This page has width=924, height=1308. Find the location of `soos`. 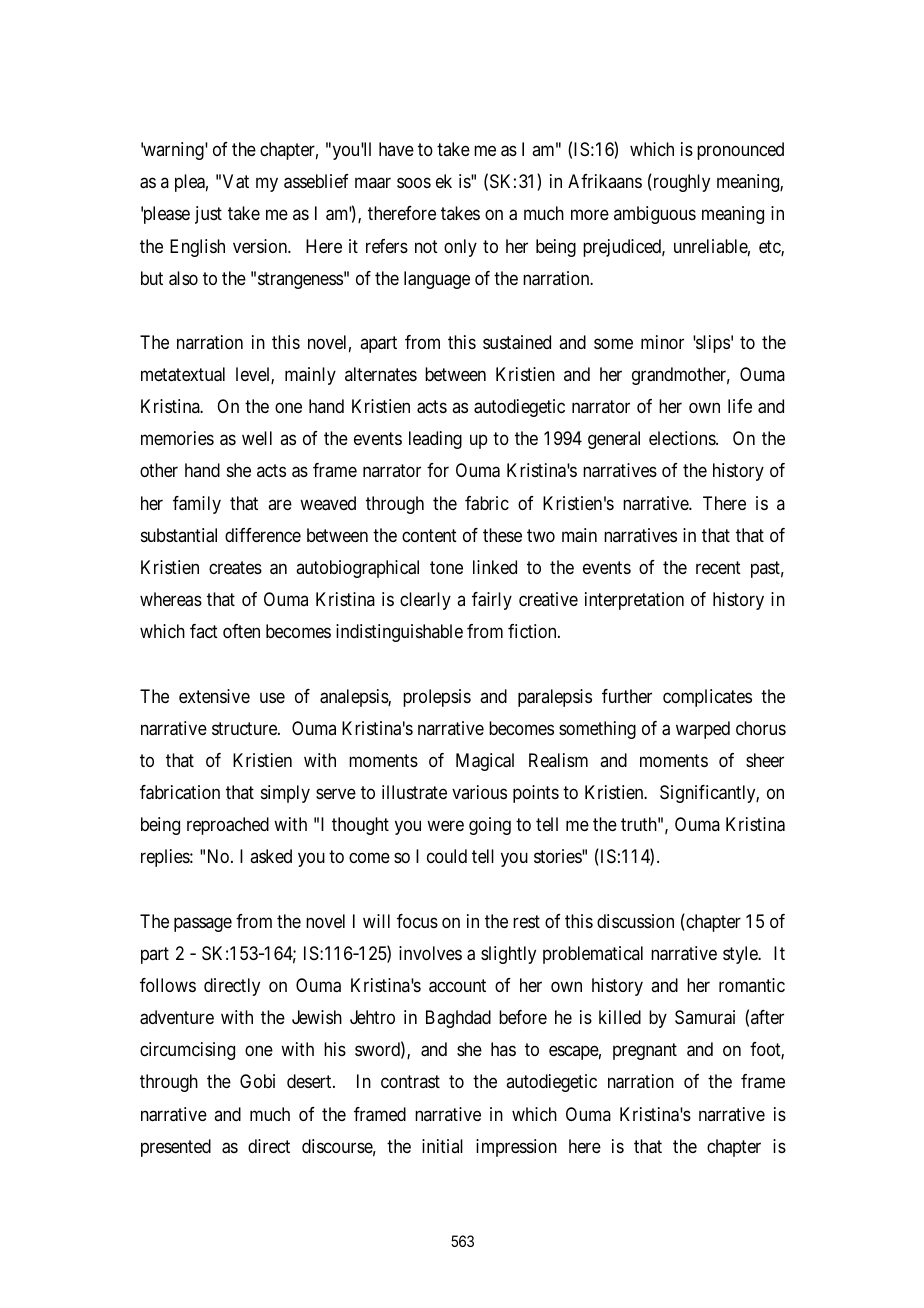

soos is located at coordinates (414, 183).
